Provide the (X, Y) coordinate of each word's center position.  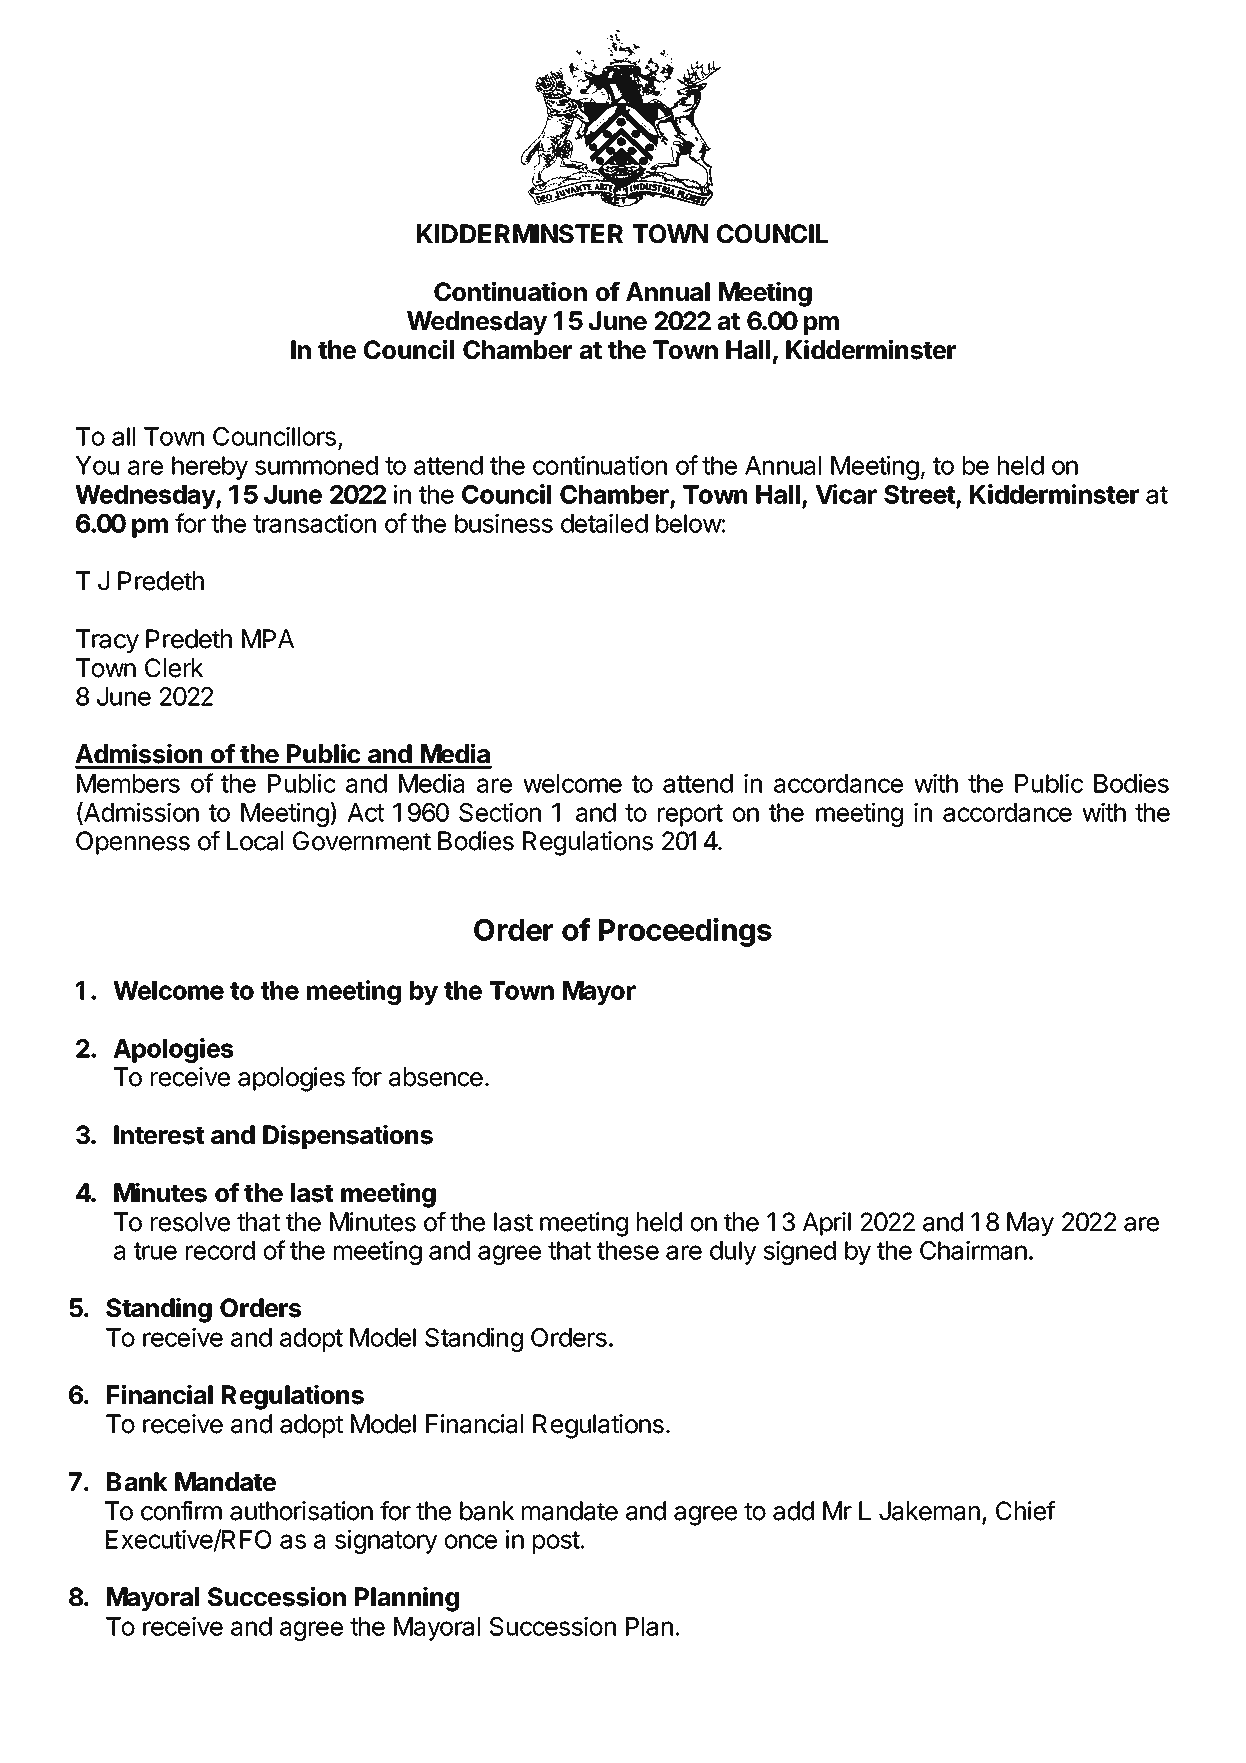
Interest (159, 1135)
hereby (210, 468)
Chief (1026, 1511)
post (556, 1542)
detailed (604, 523)
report (690, 815)
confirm (181, 1511)
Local (255, 841)
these (628, 1250)
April (826, 1224)
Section (500, 812)
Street (920, 496)
